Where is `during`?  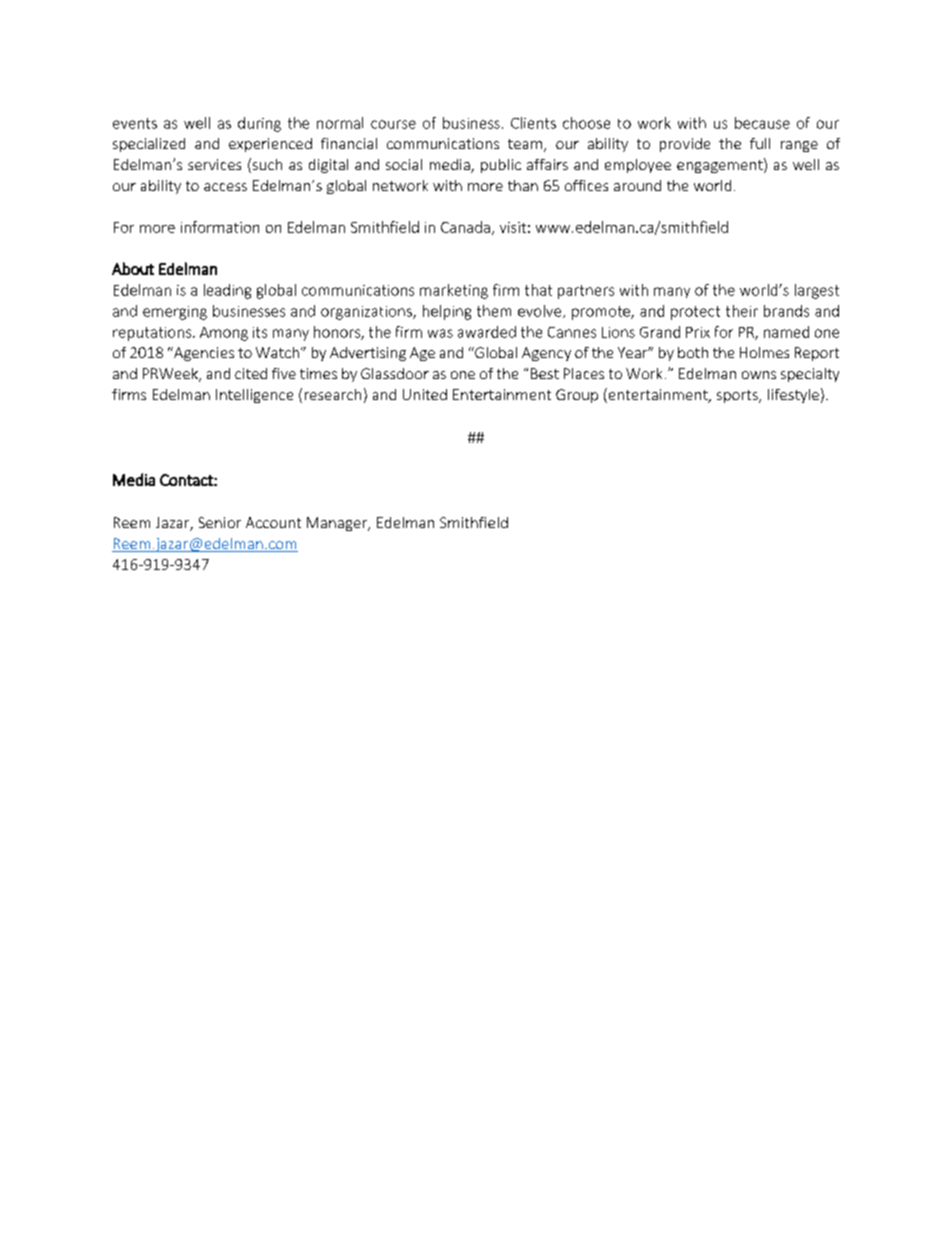 during is located at coordinates (259, 124).
